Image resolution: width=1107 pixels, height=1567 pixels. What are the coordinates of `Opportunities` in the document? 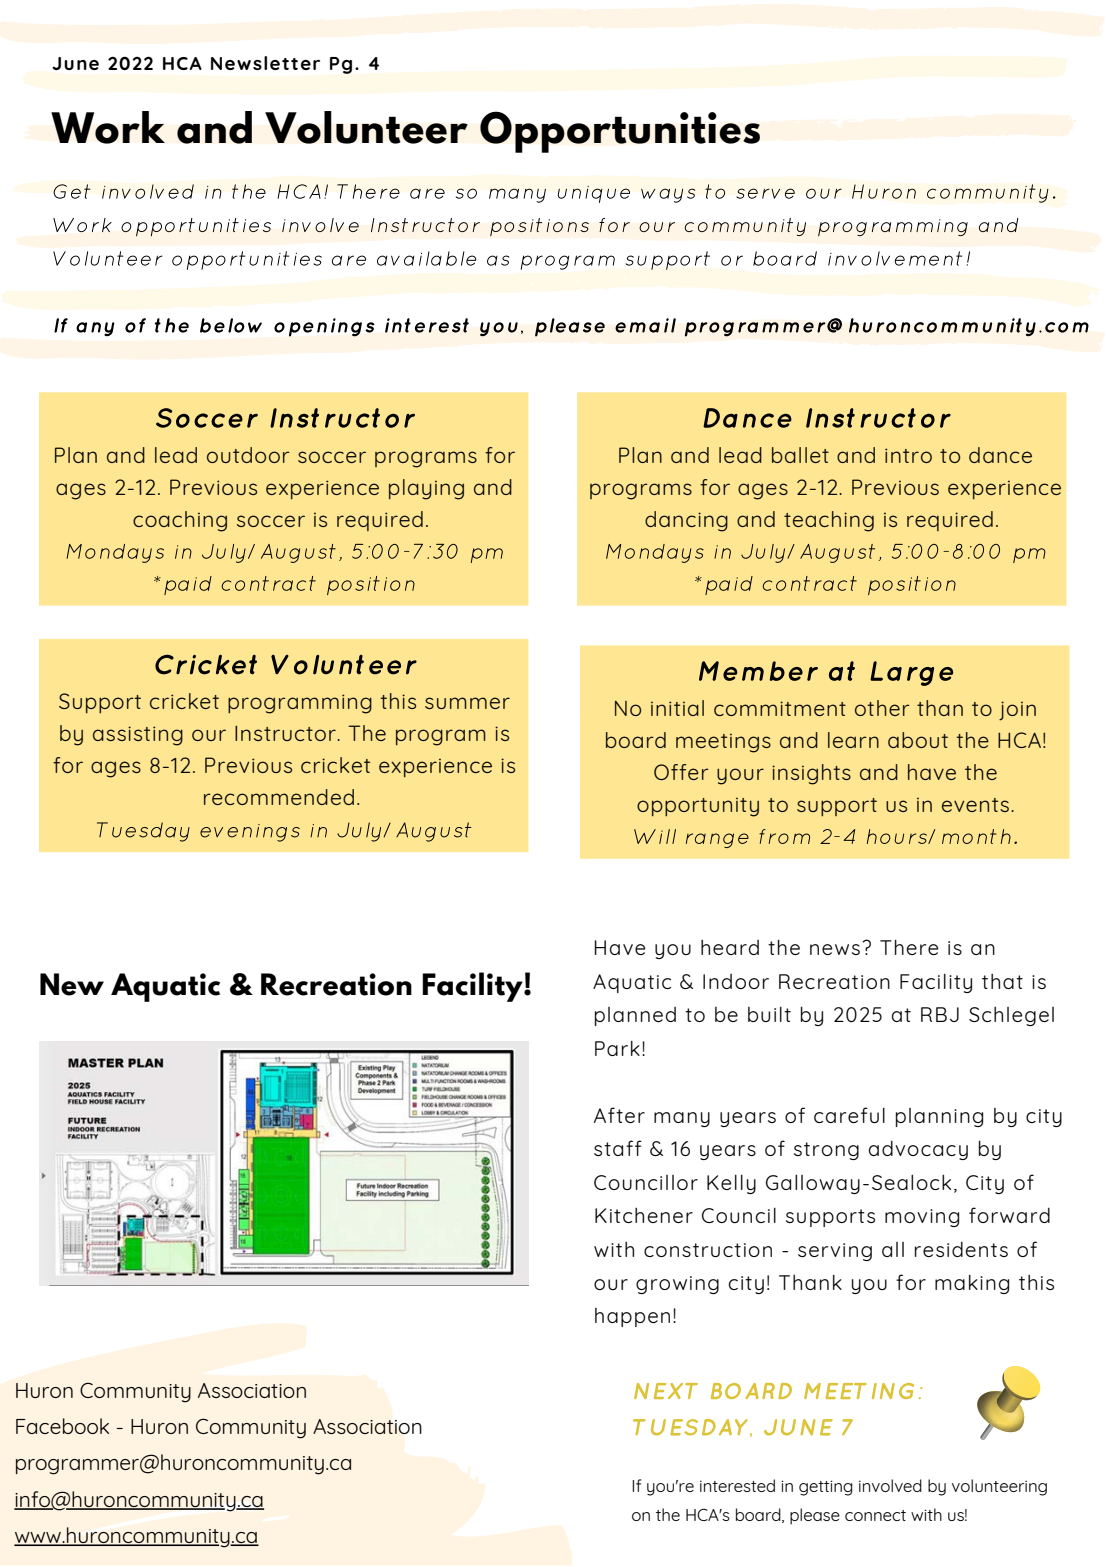 It's located at (620, 132).
